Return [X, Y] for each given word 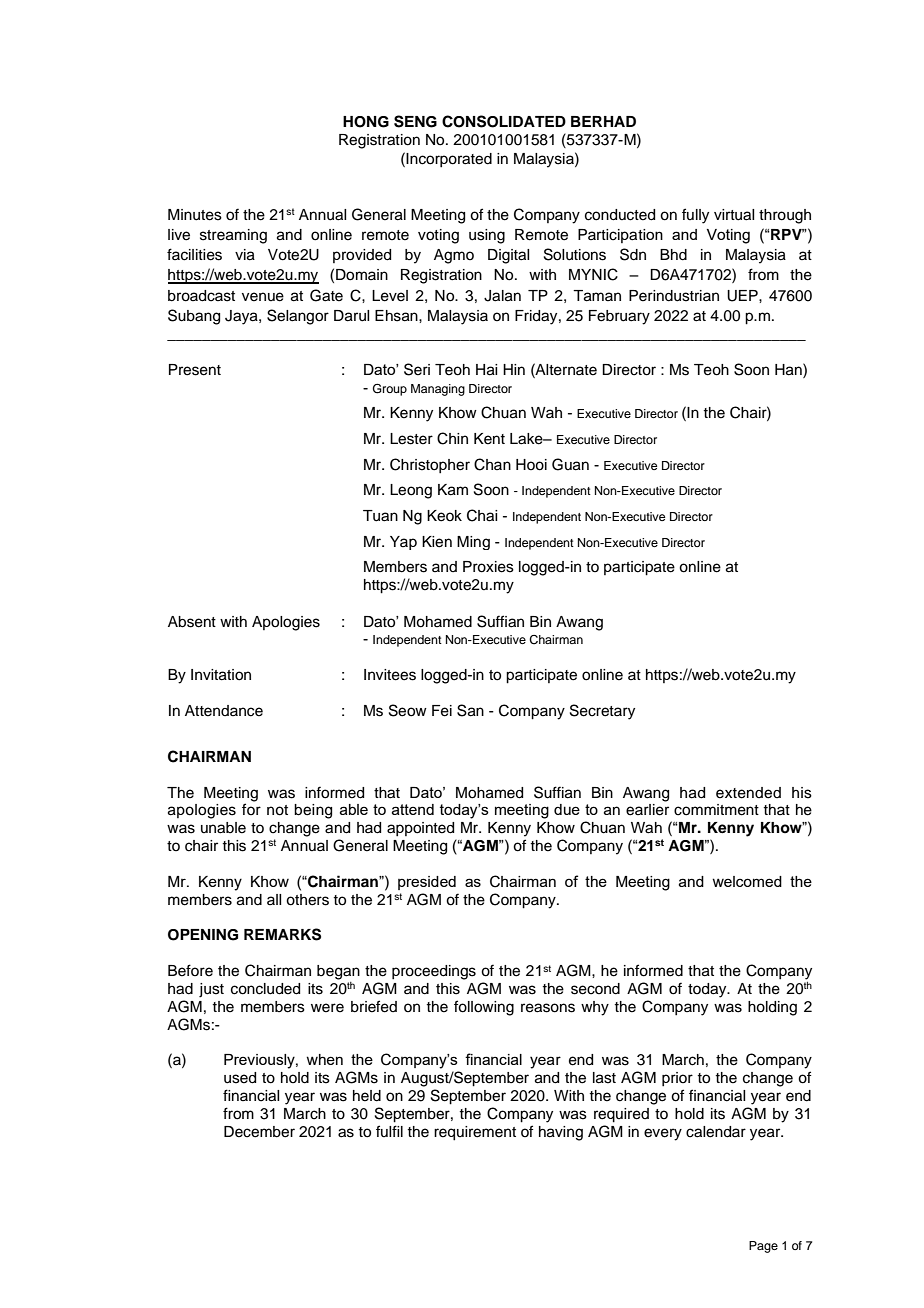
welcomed [747, 881]
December [259, 1132]
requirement [475, 1133]
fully [695, 216]
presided [427, 883]
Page [763, 1247]
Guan [570, 464]
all [274, 899]
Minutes [195, 215]
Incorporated [448, 159]
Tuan [380, 516]
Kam [453, 490]
